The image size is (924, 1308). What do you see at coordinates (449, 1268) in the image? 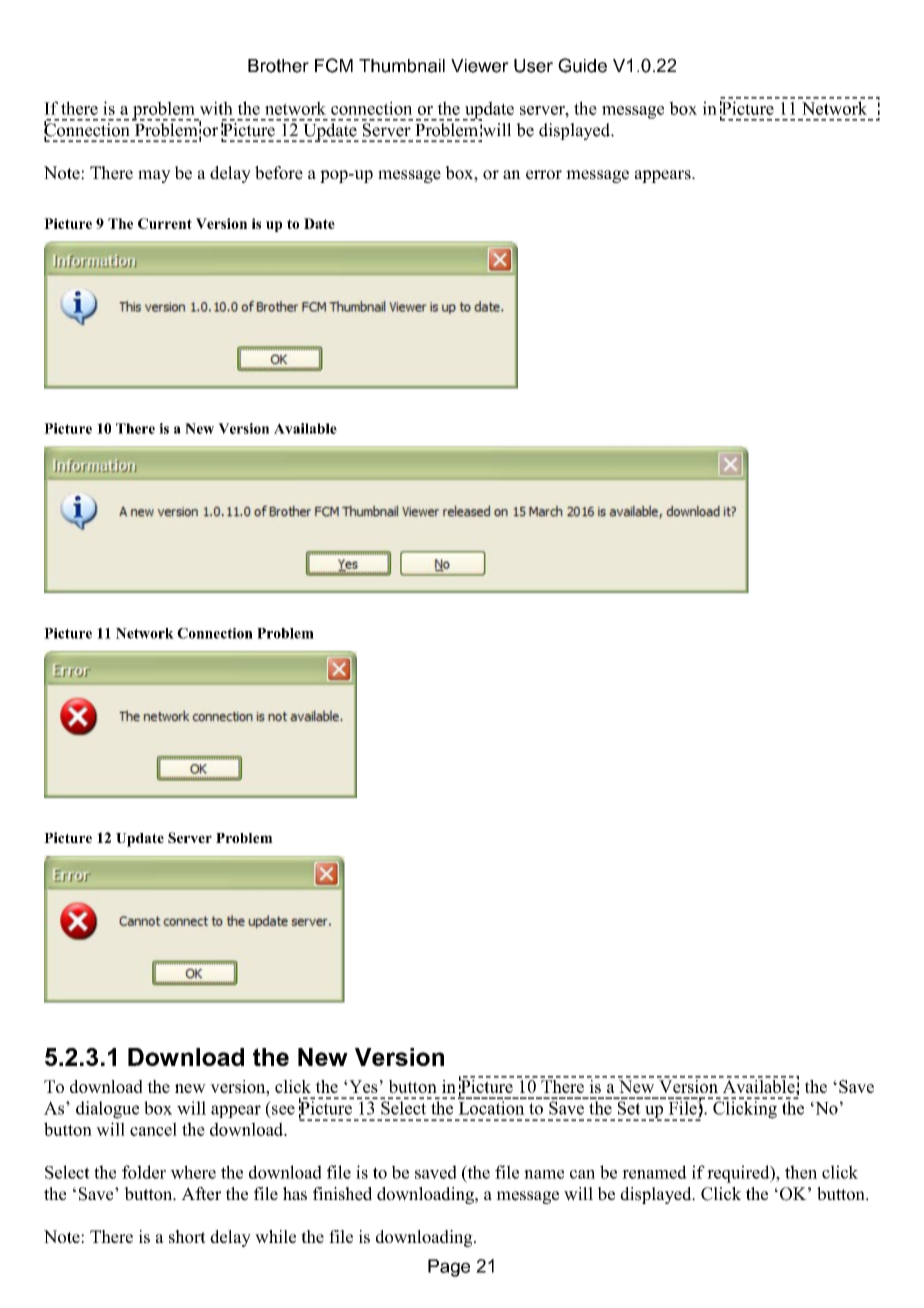
I see `Page` at bounding box center [449, 1268].
